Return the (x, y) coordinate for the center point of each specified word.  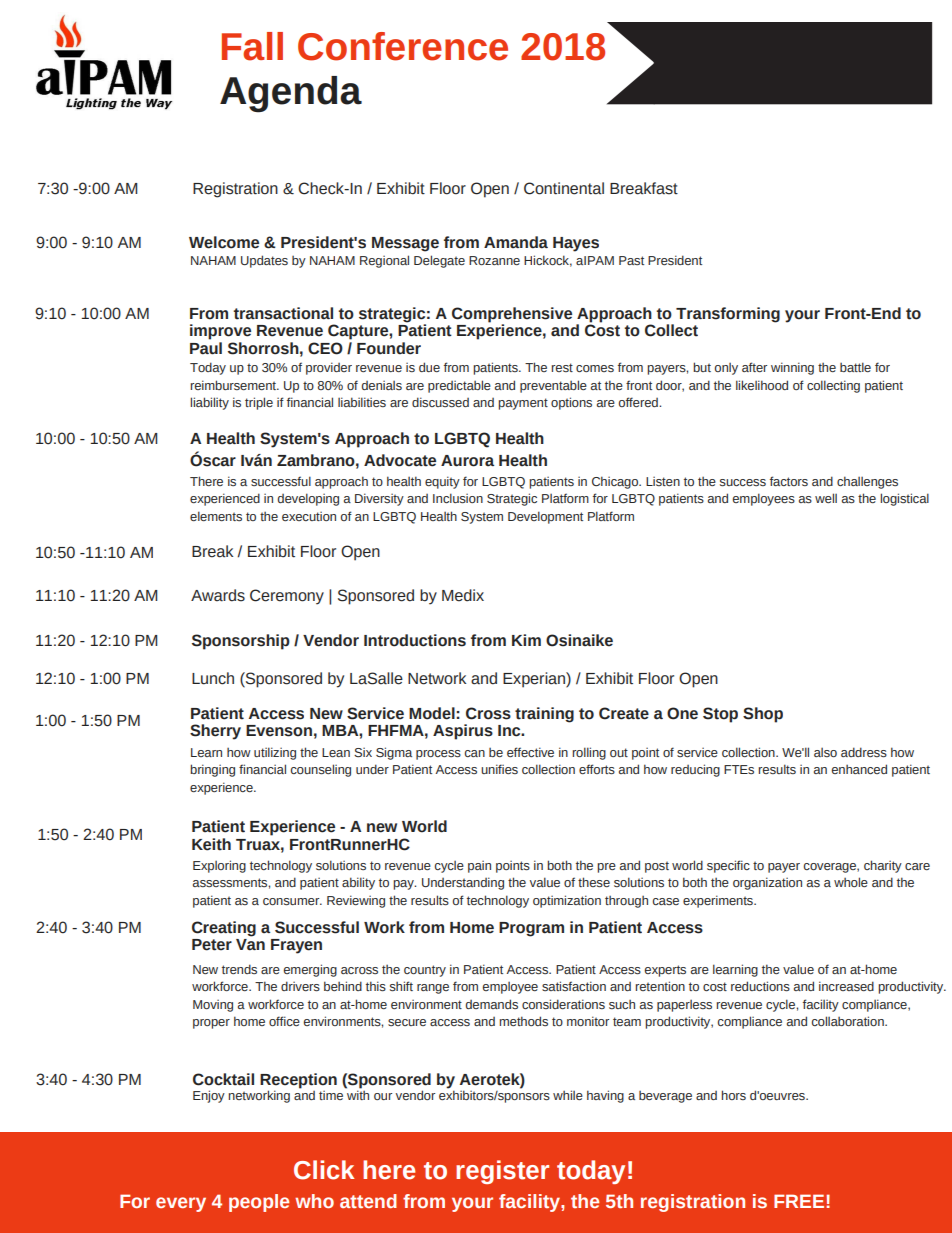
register (502, 1172)
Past (631, 260)
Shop (763, 715)
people (259, 1203)
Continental (564, 188)
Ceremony (287, 597)
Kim (526, 640)
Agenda (291, 94)
